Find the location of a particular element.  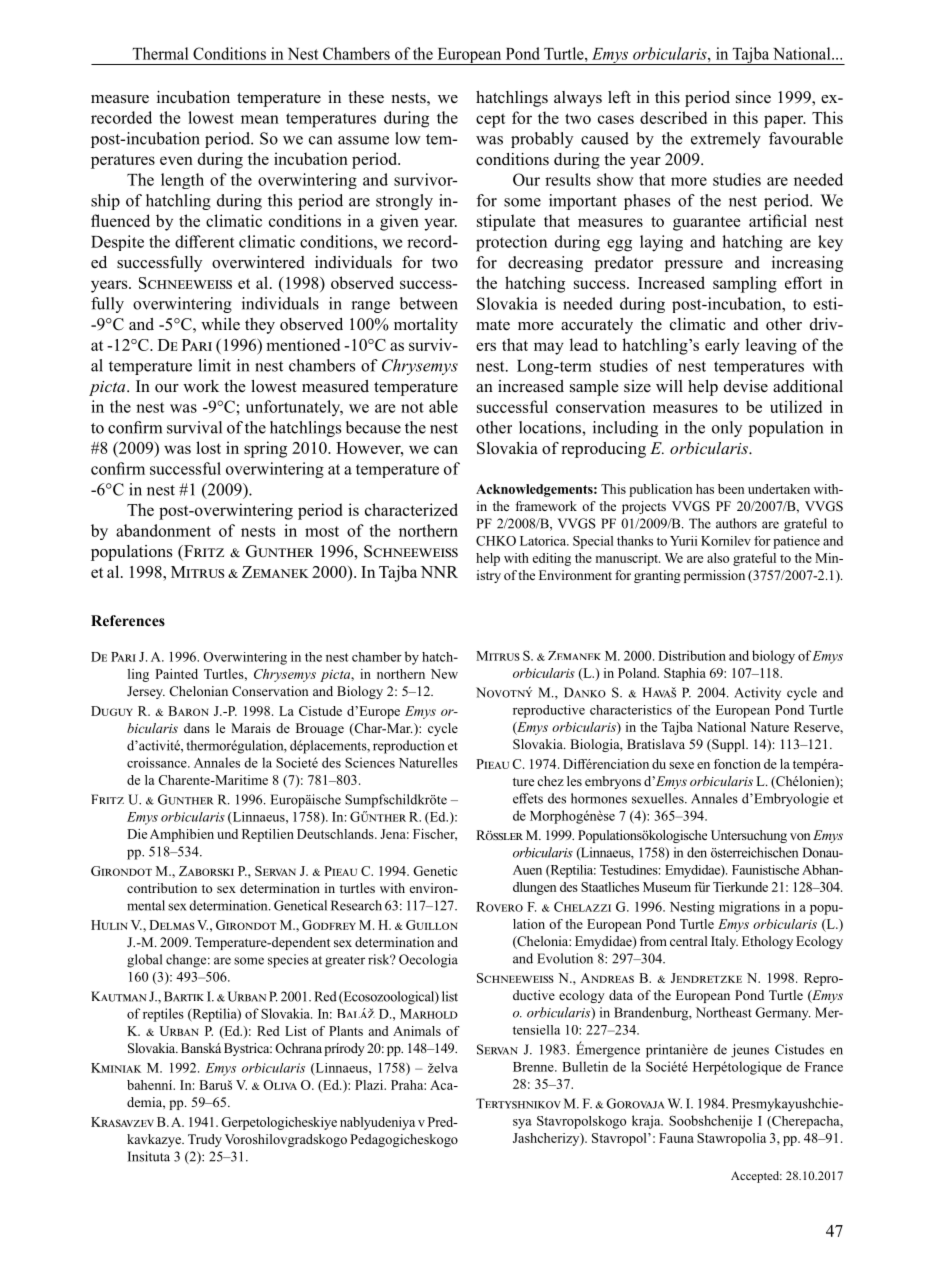

NNR is located at coordinates (439, 572).
